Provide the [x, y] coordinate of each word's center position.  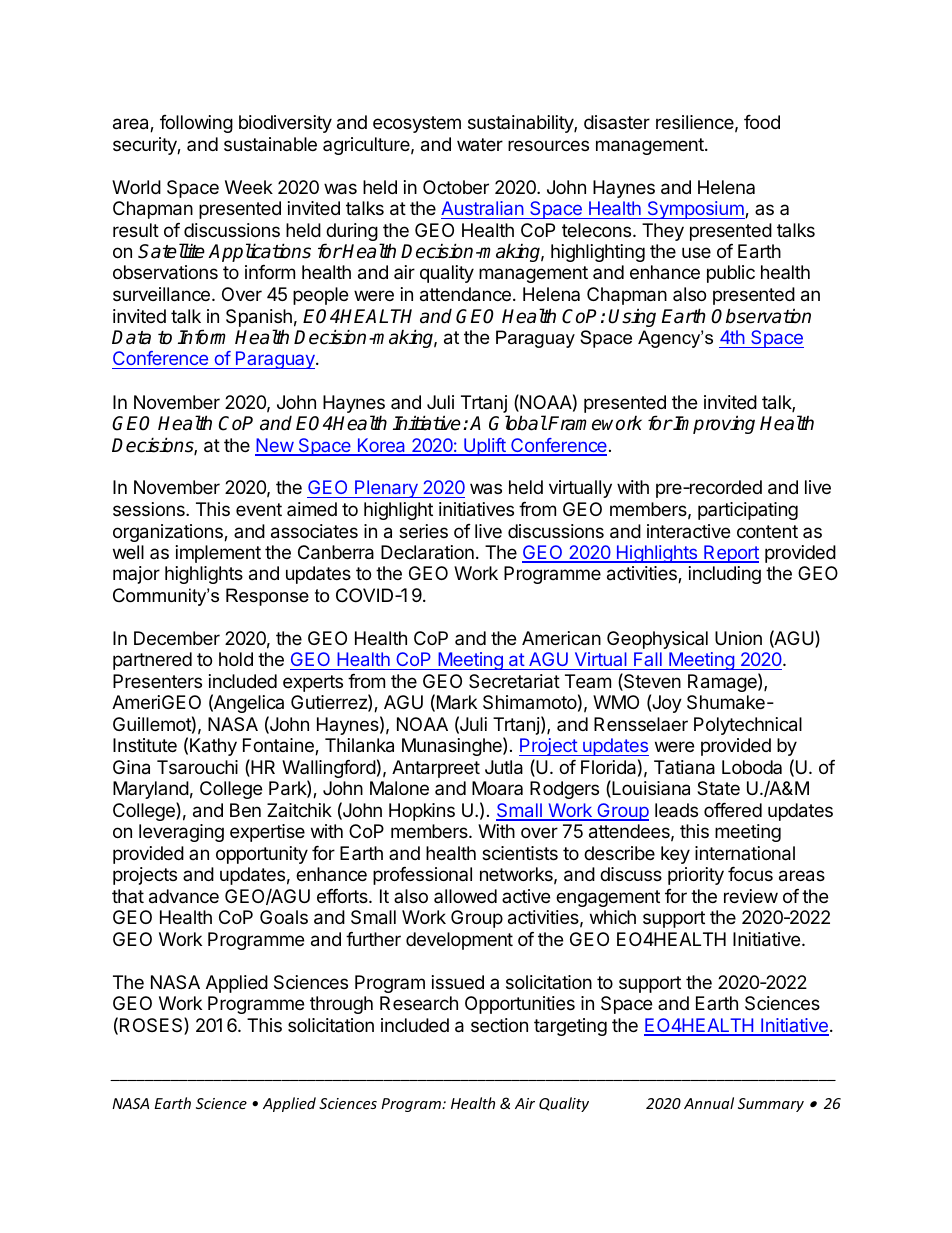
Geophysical [657, 640]
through [341, 1005]
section [499, 1025]
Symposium [695, 210]
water [480, 144]
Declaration [427, 552]
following [196, 124]
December [177, 638]
